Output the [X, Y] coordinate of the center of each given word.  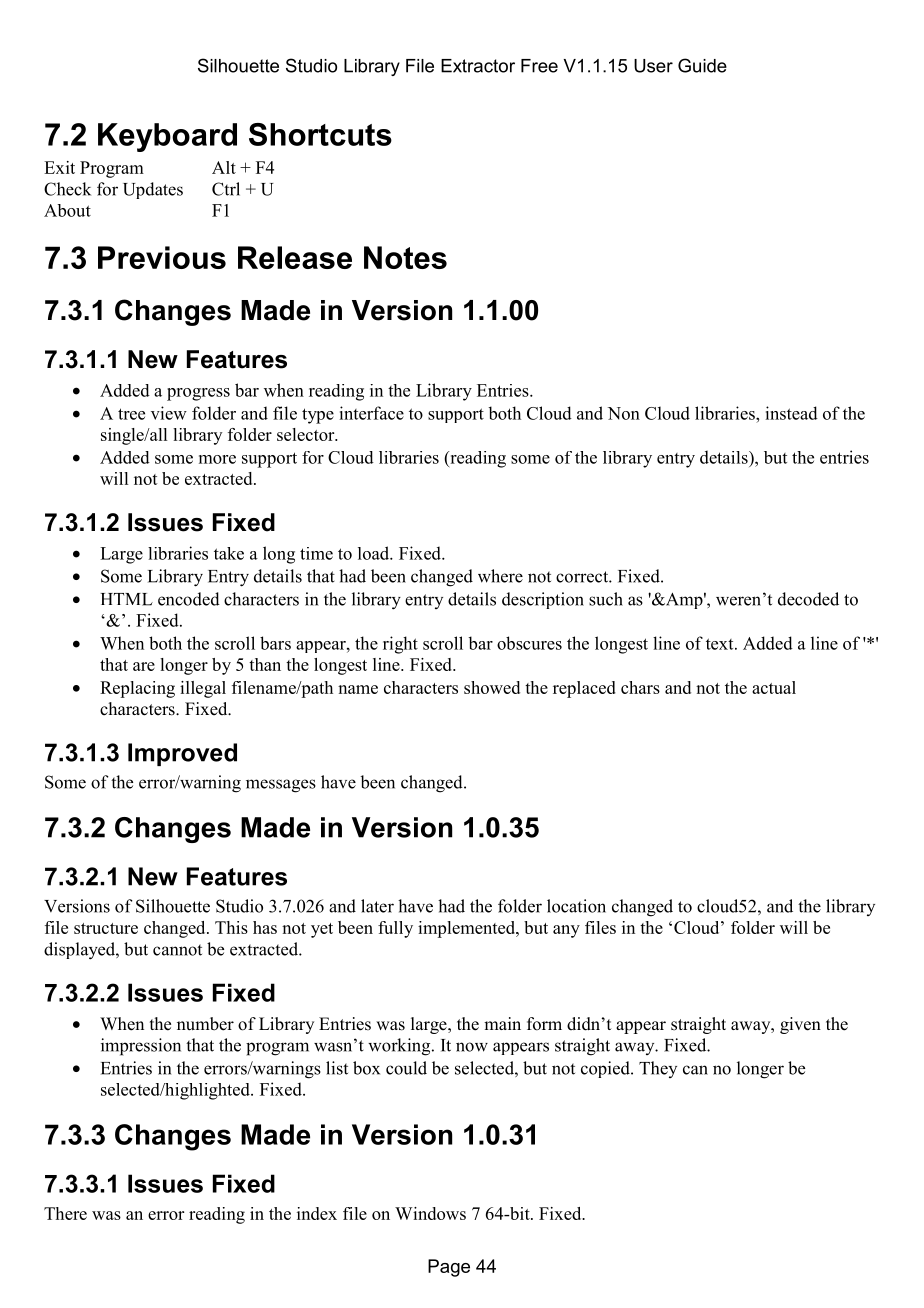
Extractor [478, 66]
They [658, 1069]
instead [791, 413]
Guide [702, 65]
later [377, 906]
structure [106, 928]
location [576, 906]
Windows [430, 1213]
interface [371, 413]
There [65, 1213]
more [217, 459]
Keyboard [167, 137]
